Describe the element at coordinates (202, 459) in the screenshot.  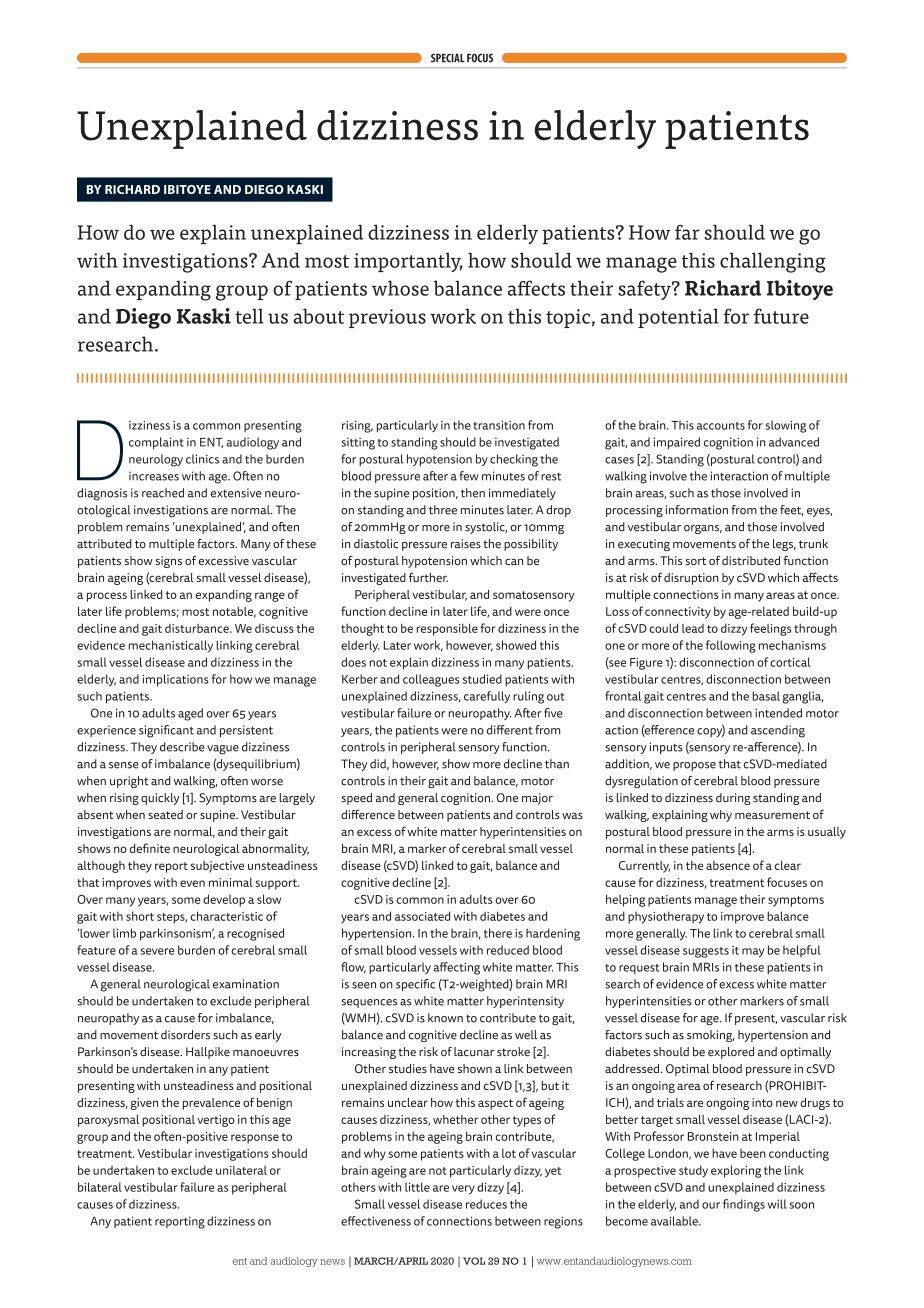
I see `clinics` at that location.
